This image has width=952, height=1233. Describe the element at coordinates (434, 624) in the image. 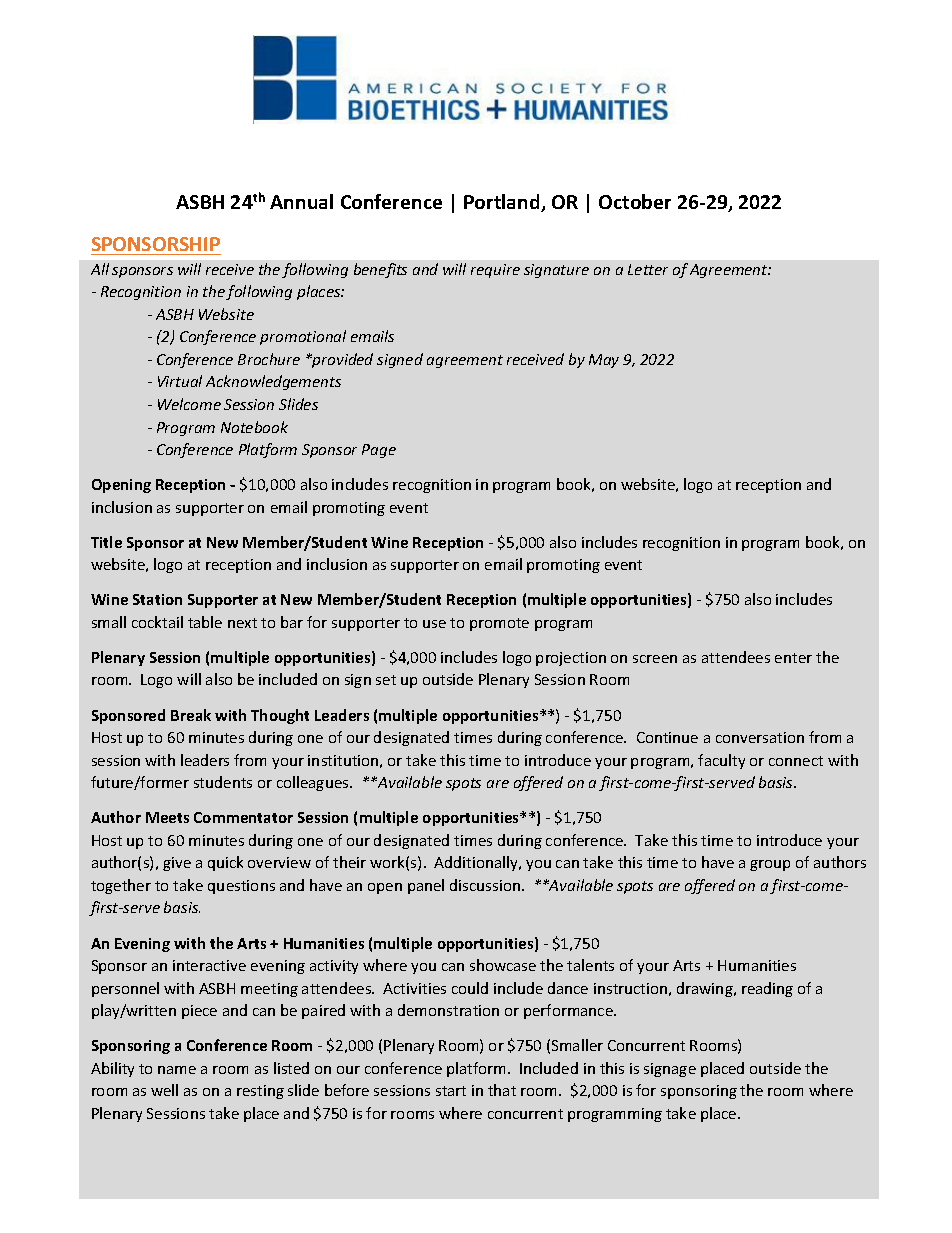

I see `use` at that location.
